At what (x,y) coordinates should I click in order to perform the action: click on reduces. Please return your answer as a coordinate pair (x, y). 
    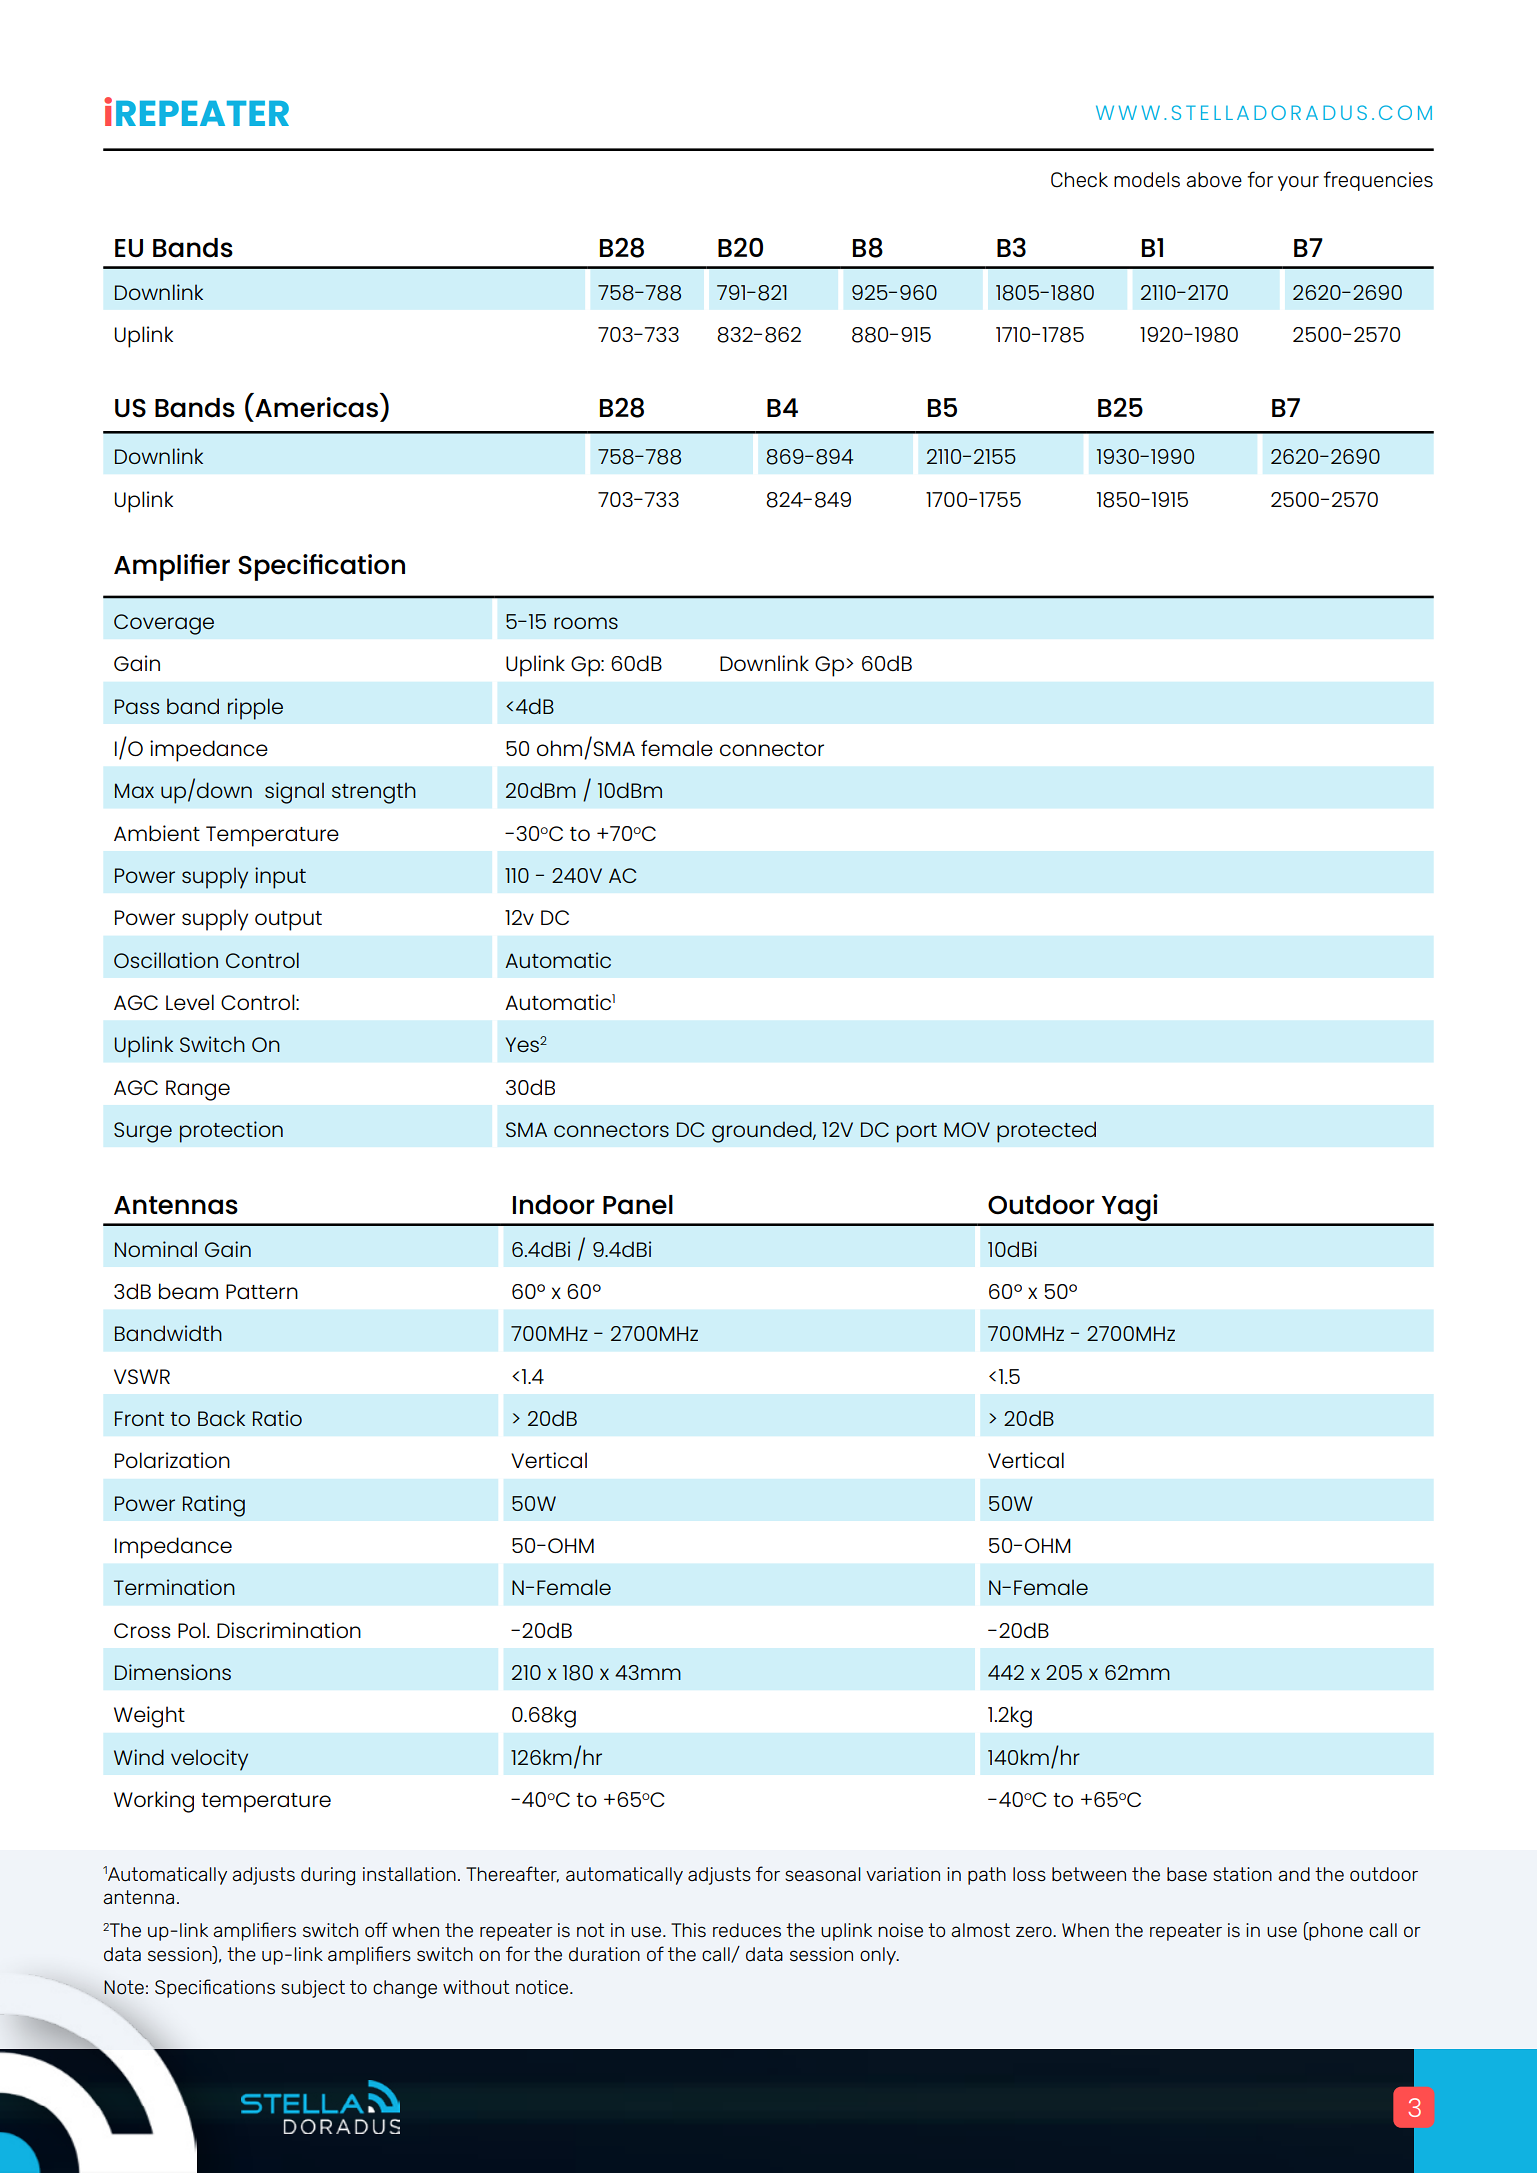
    Looking at the image, I should click on (747, 1930).
